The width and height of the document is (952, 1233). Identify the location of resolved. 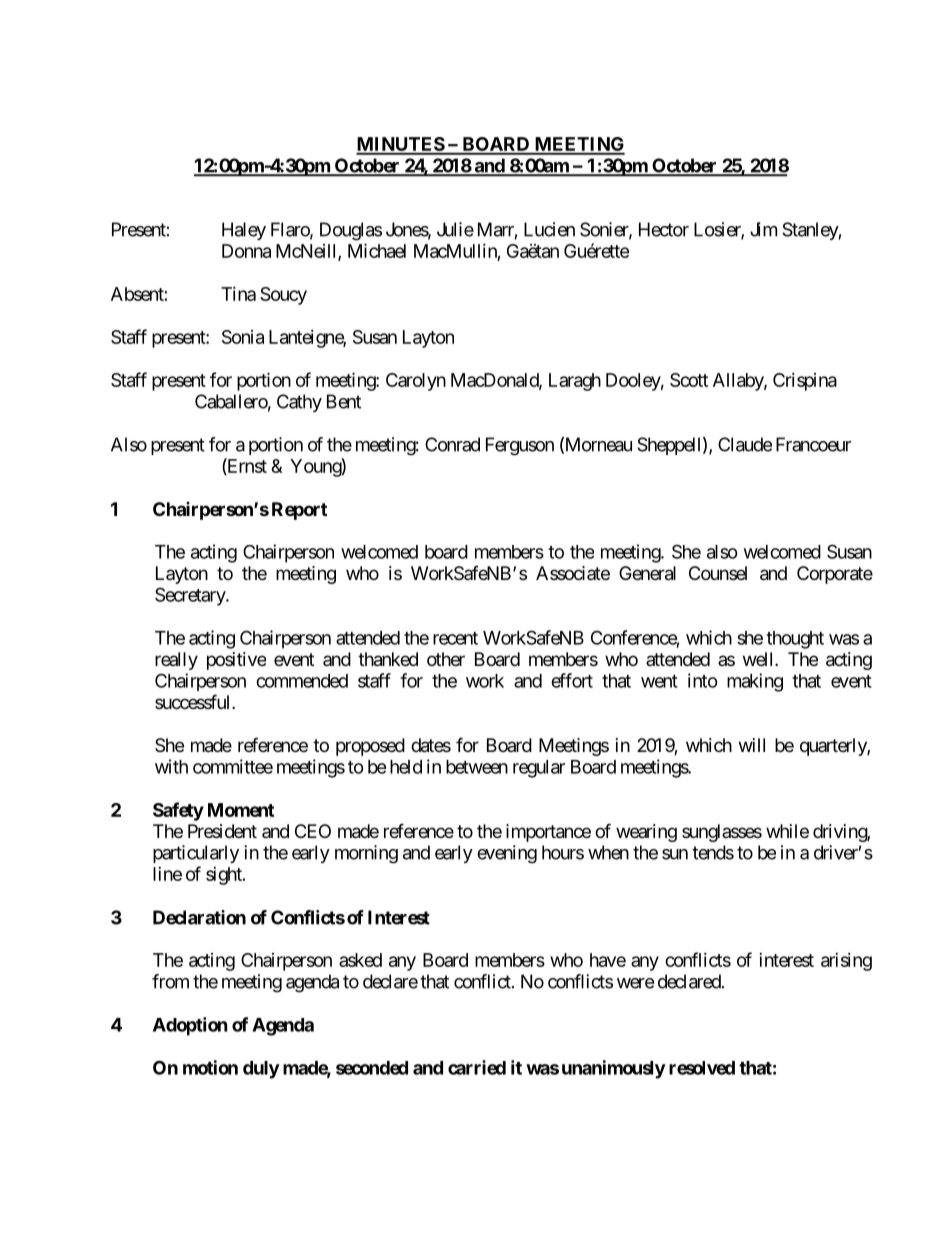
(702, 1068).
